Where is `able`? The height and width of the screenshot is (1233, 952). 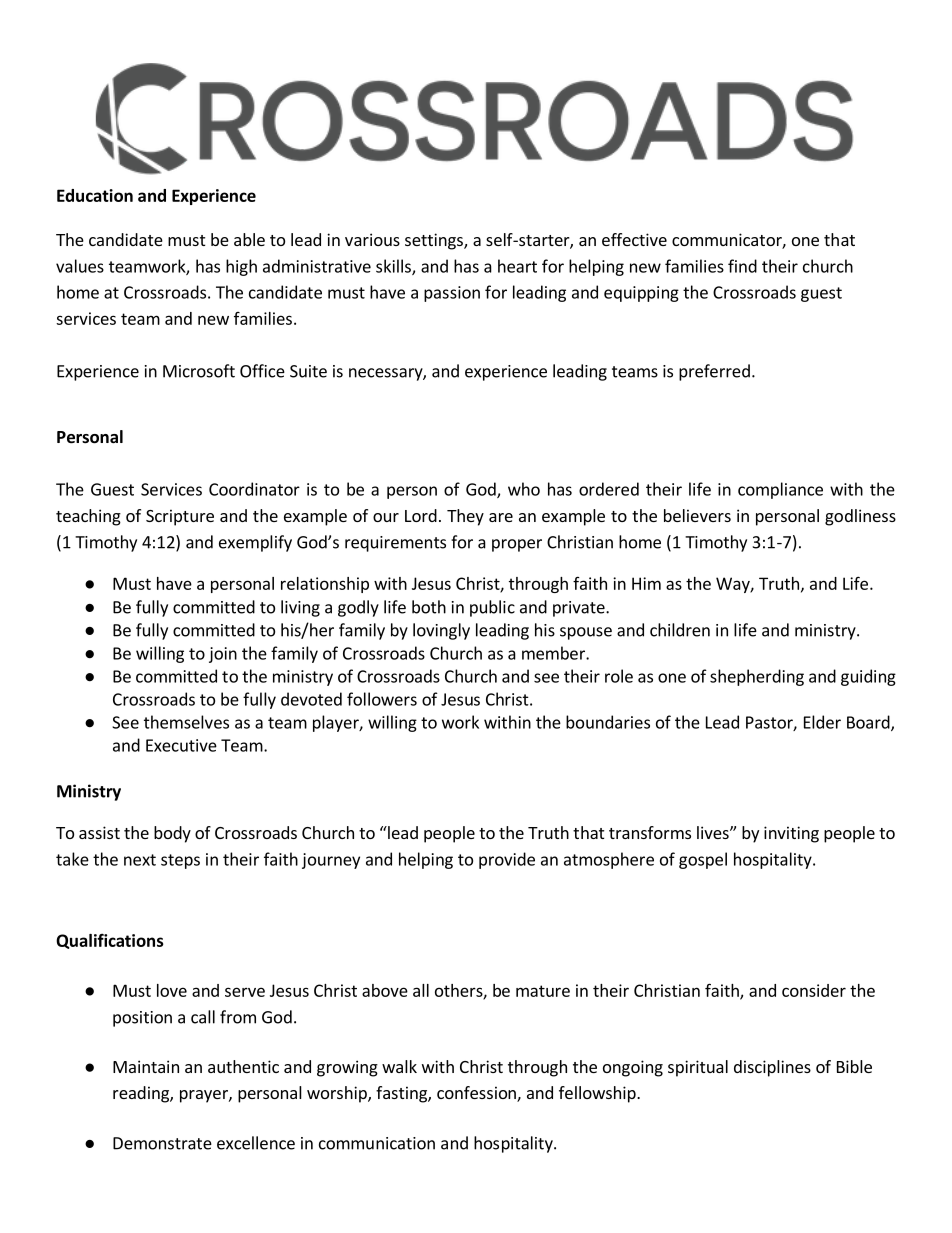 able is located at coordinates (249, 239).
